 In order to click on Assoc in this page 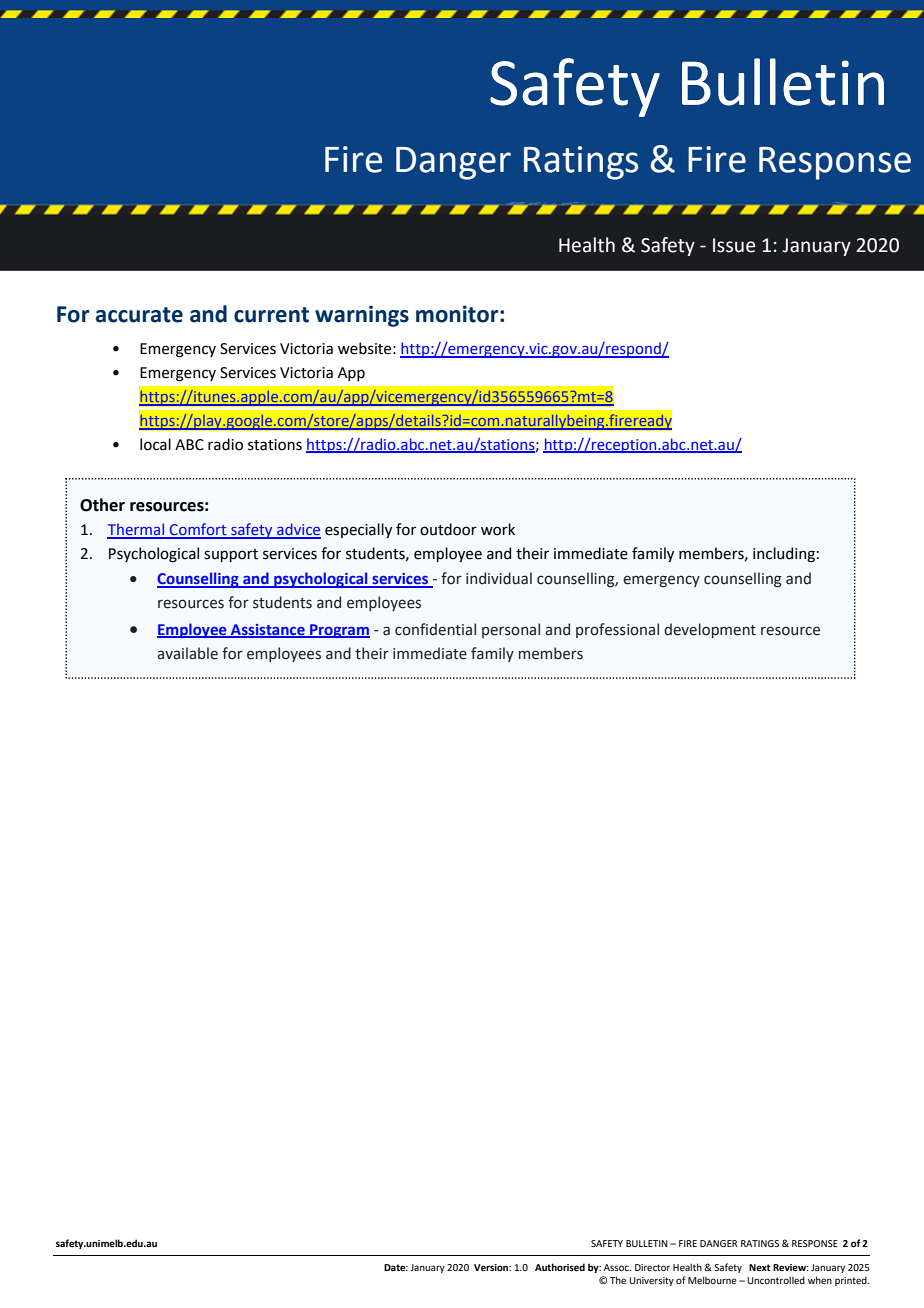, I will do `click(617, 1267)`.
